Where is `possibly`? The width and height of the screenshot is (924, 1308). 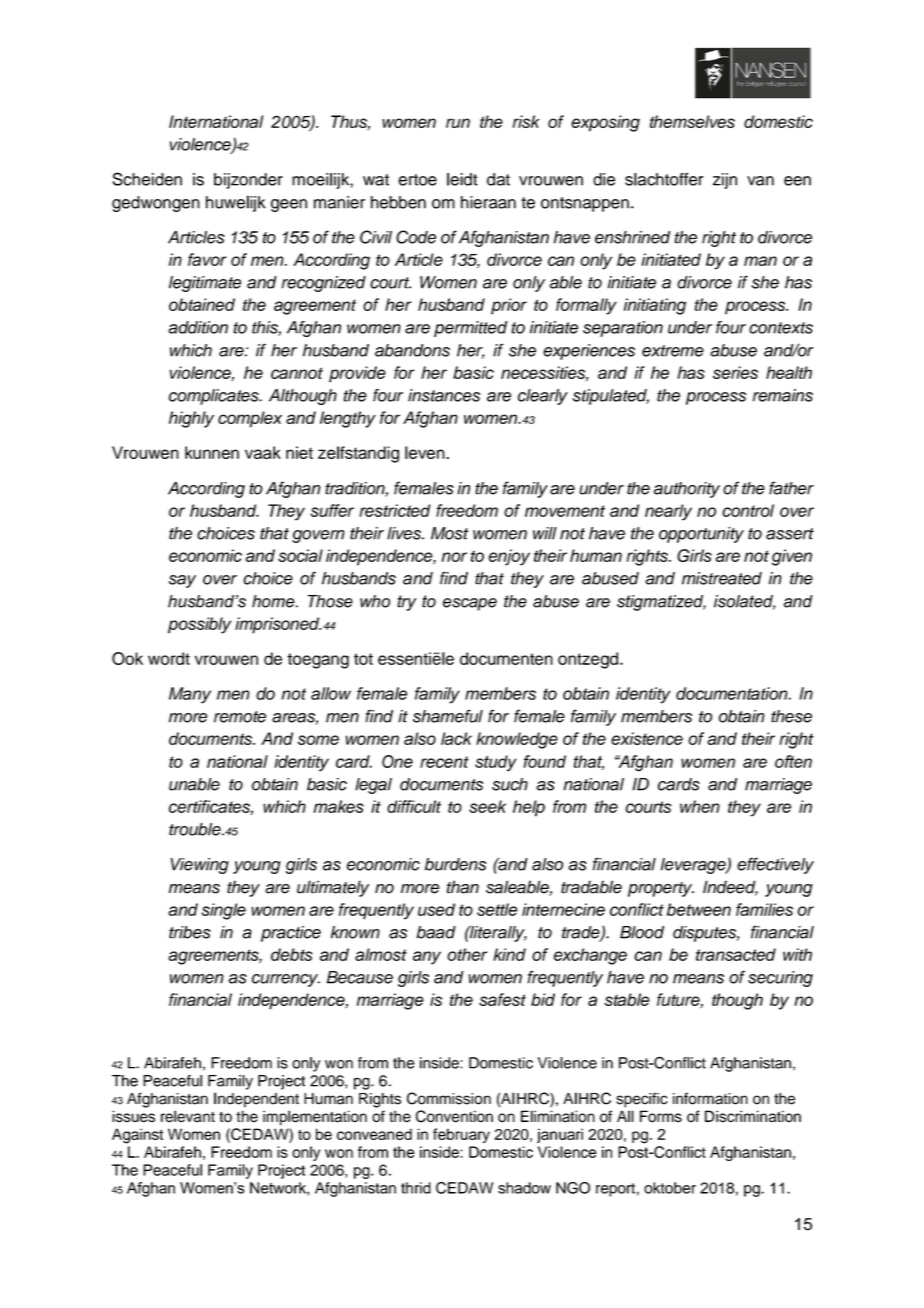
possibly is located at coordinates (199, 625).
